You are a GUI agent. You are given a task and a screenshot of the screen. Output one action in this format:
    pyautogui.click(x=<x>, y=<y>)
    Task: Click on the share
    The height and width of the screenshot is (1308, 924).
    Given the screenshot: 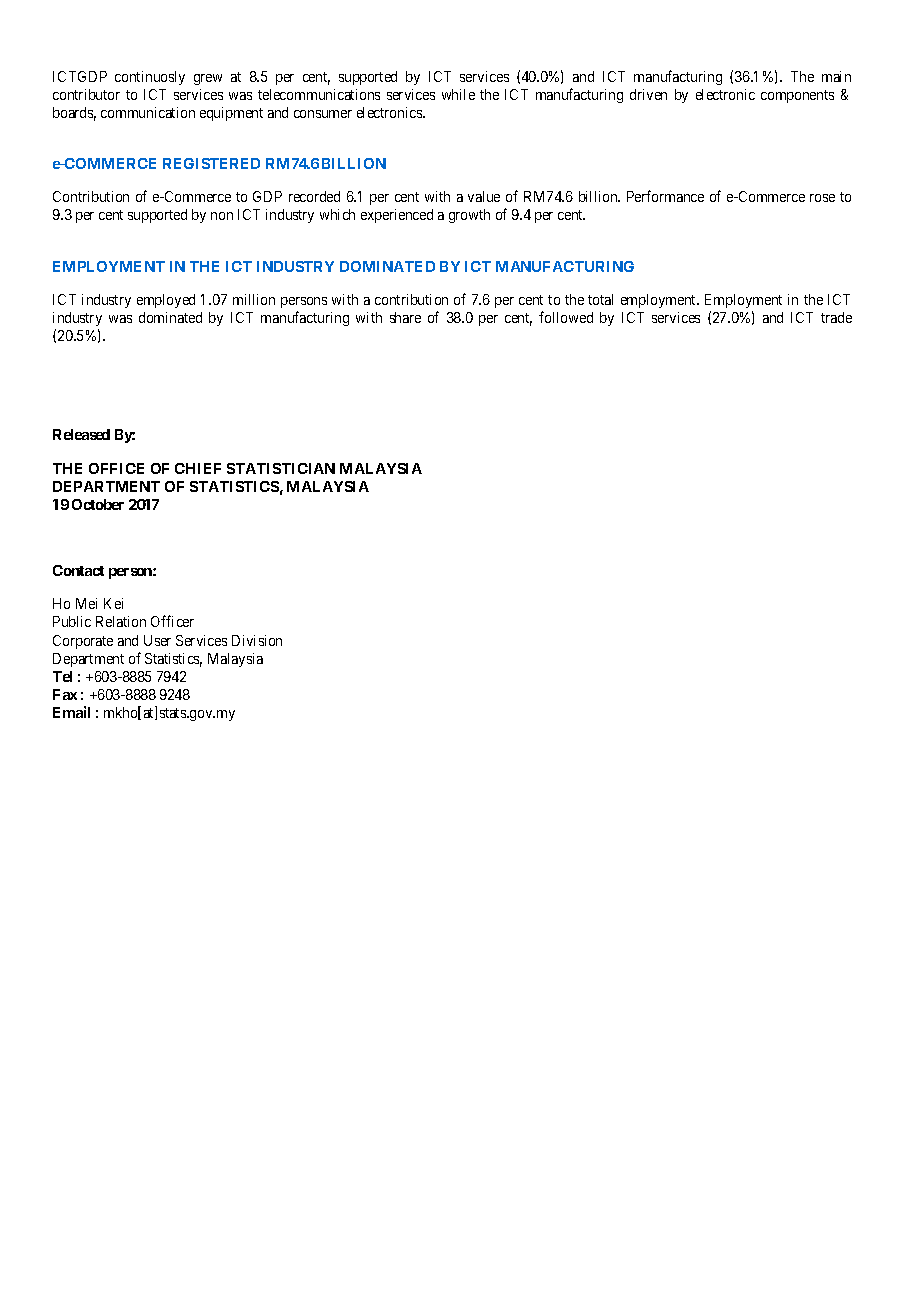 What is the action you would take?
    pyautogui.click(x=405, y=317)
